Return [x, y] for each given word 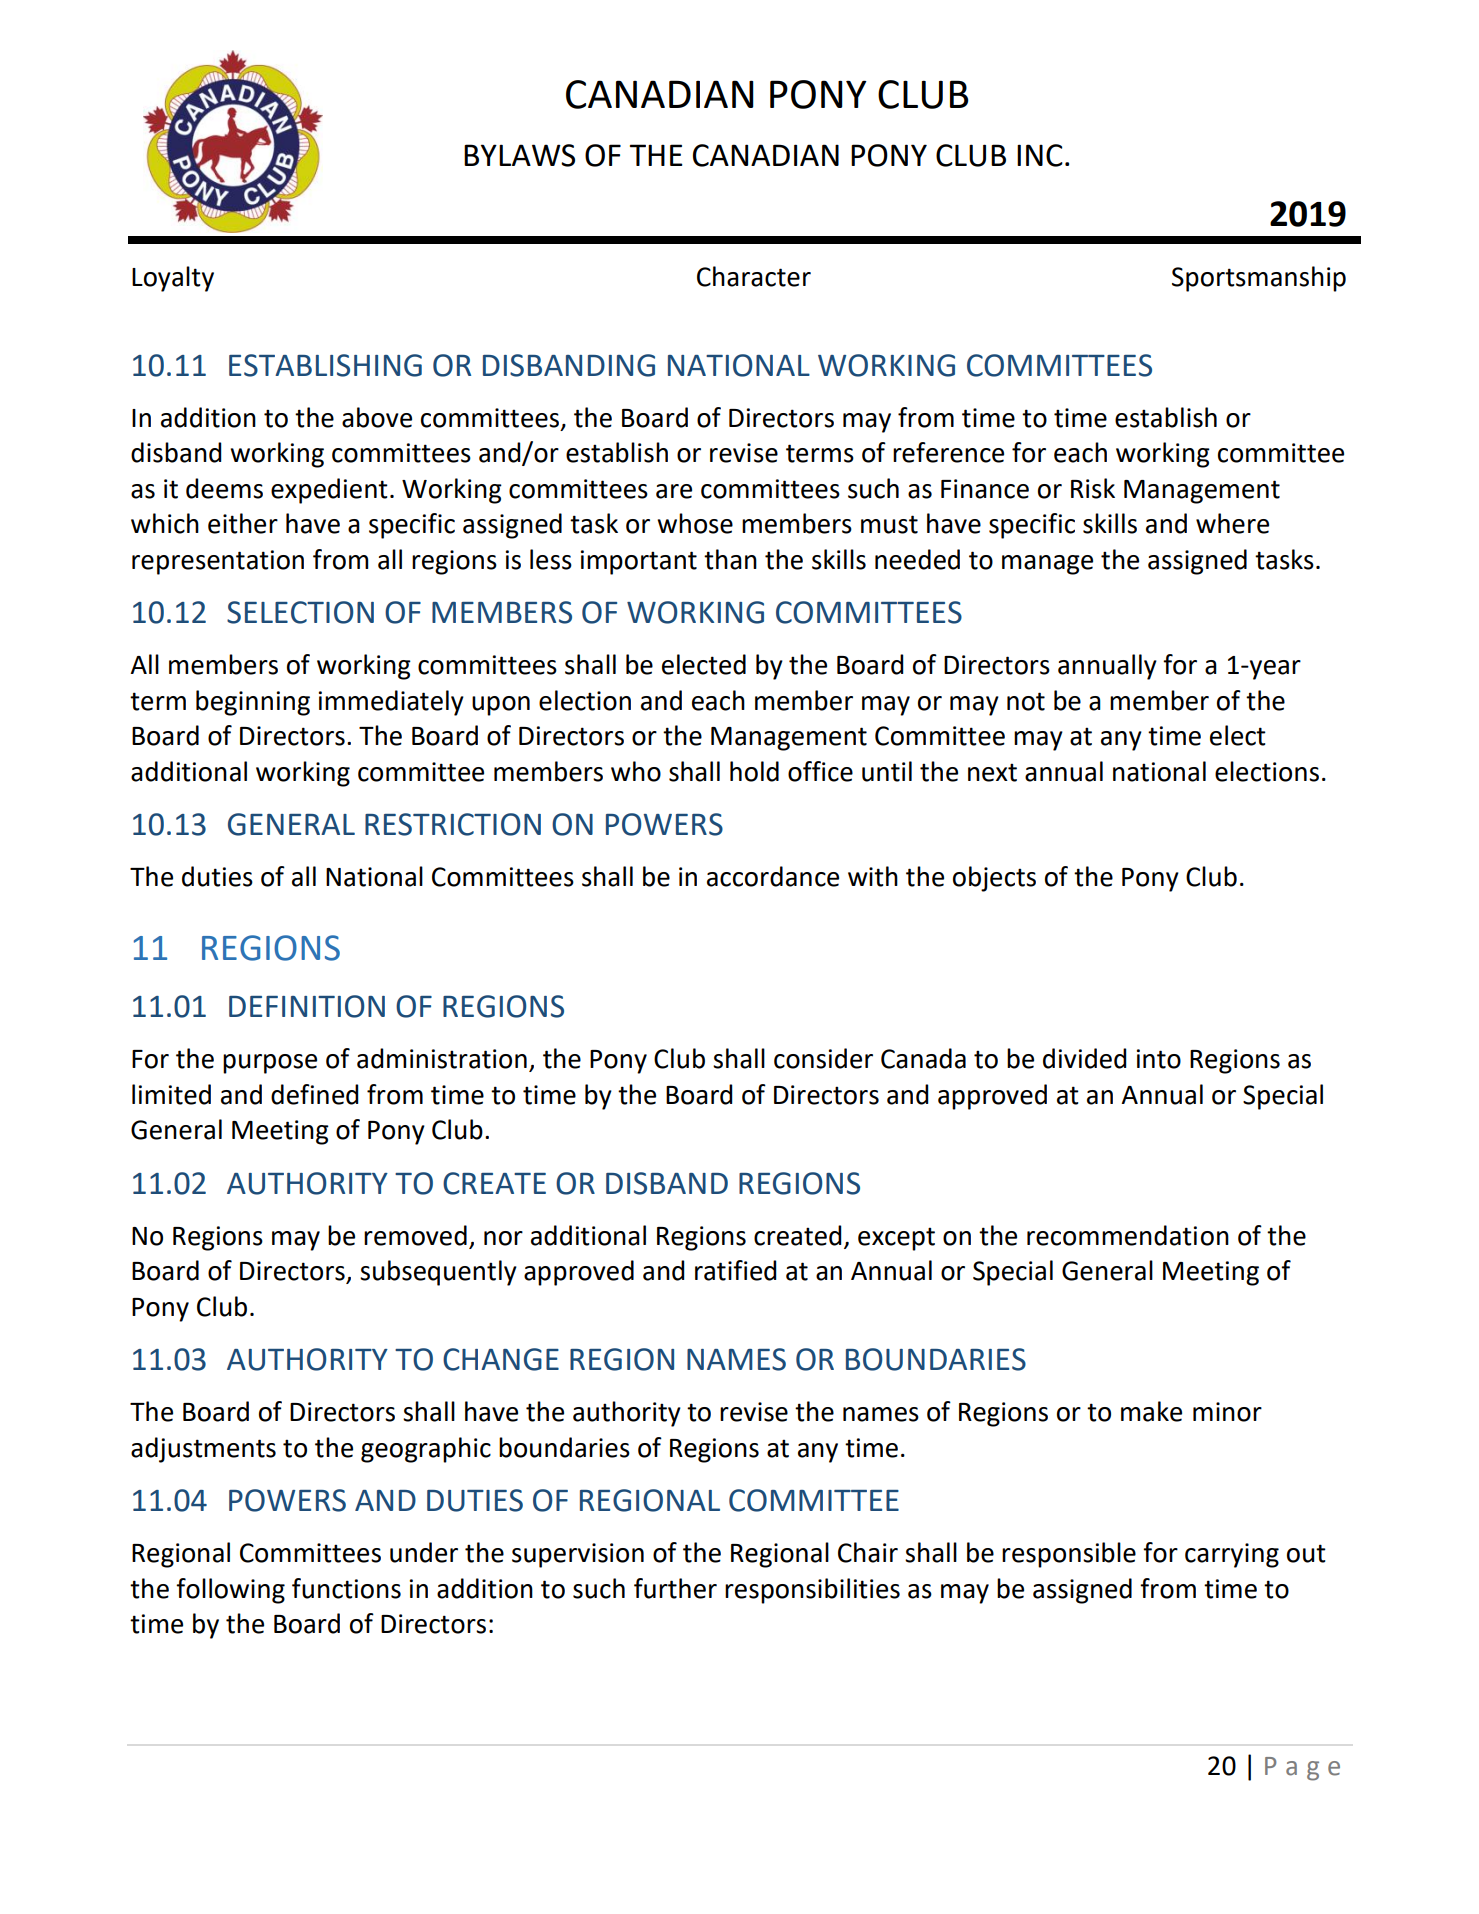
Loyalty [173, 279]
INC [1040, 155]
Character [754, 276]
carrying [1232, 1555]
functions [346, 1588]
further [675, 1588]
